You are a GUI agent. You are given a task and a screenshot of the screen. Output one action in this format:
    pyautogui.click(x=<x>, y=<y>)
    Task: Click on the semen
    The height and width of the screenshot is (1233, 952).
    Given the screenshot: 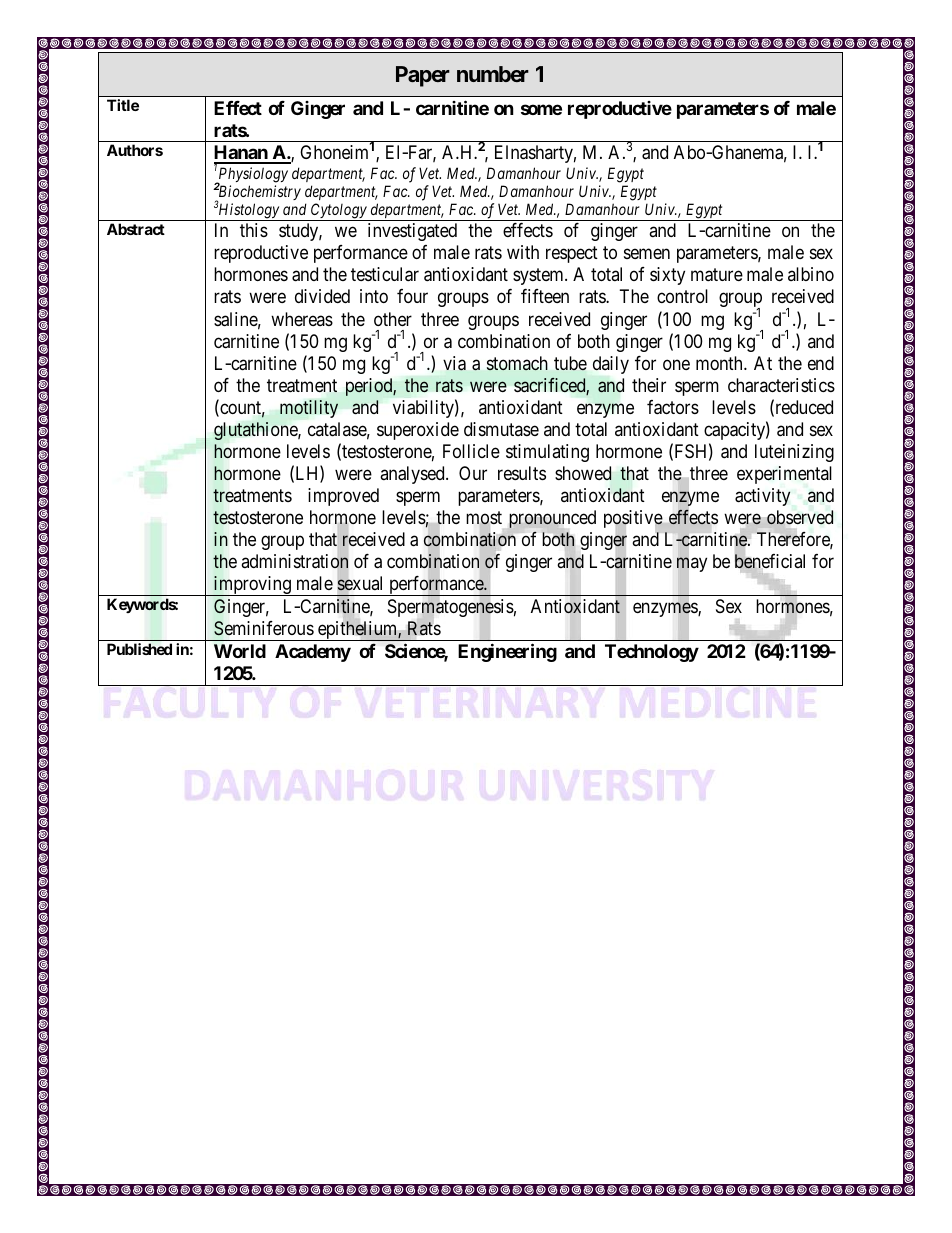 What is the action you would take?
    pyautogui.click(x=647, y=254)
